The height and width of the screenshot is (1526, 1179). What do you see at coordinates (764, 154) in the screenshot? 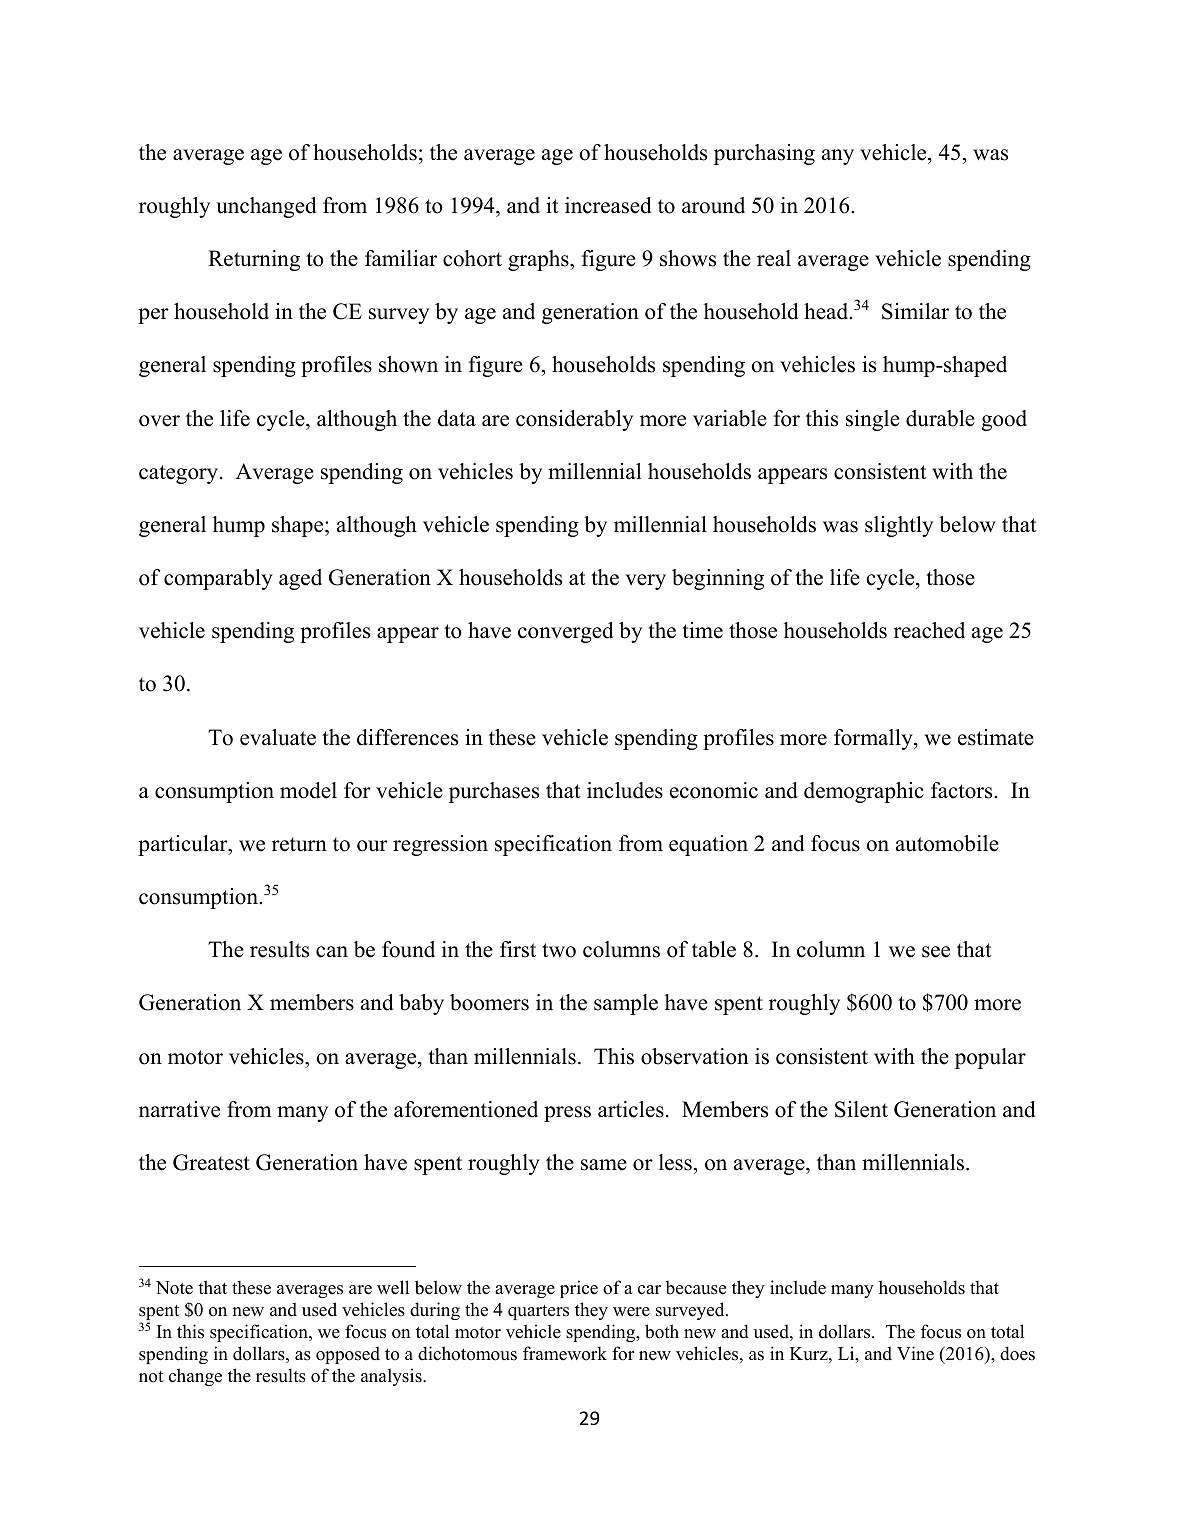
I see `purchasing` at bounding box center [764, 154].
